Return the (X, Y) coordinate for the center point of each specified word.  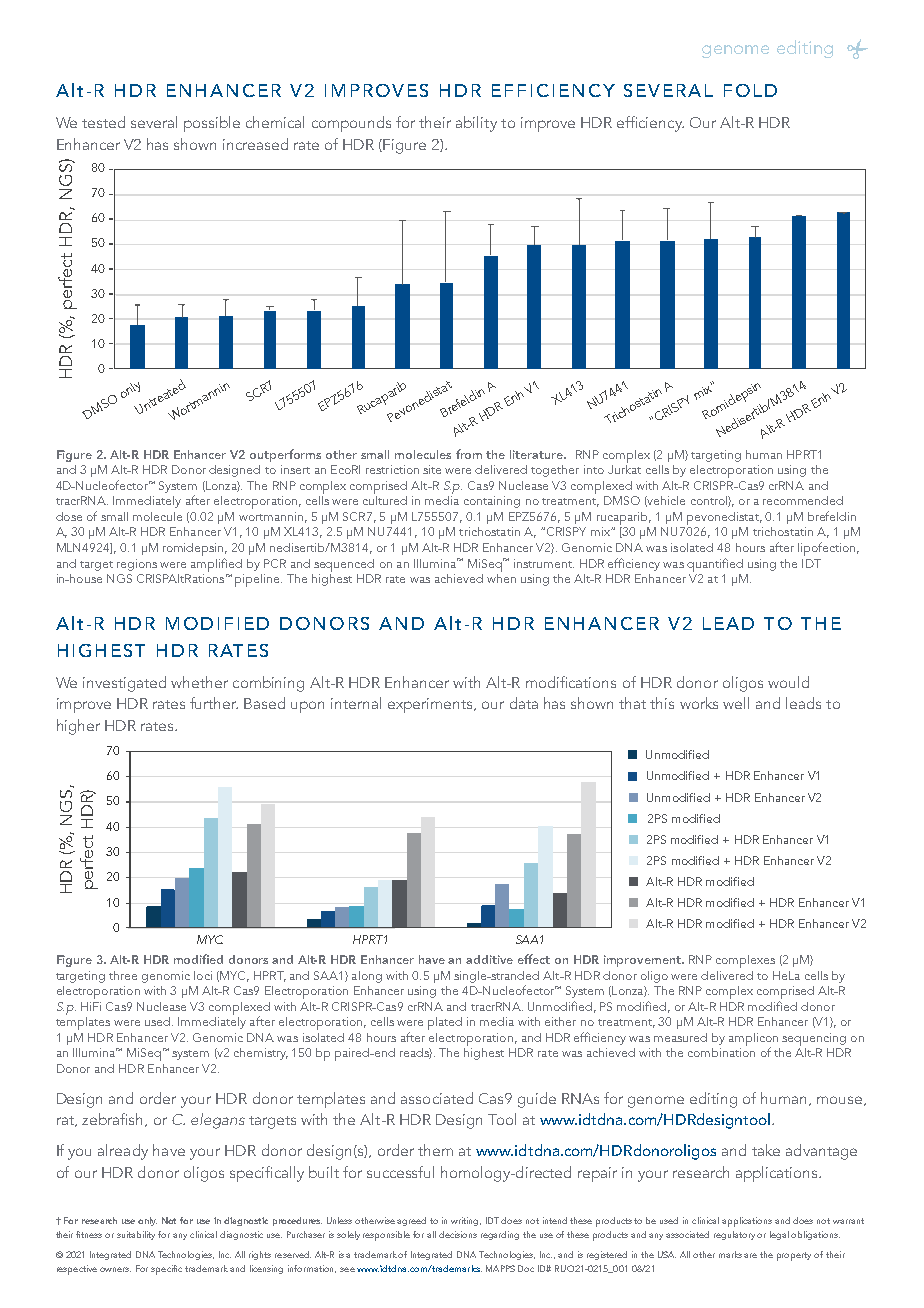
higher (78, 727)
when (501, 577)
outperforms (285, 455)
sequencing (814, 1039)
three (123, 975)
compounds (351, 124)
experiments (431, 705)
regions (137, 565)
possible (212, 124)
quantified (715, 565)
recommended (803, 500)
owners (115, 1269)
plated (445, 1023)
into (594, 469)
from (469, 454)
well (736, 703)
